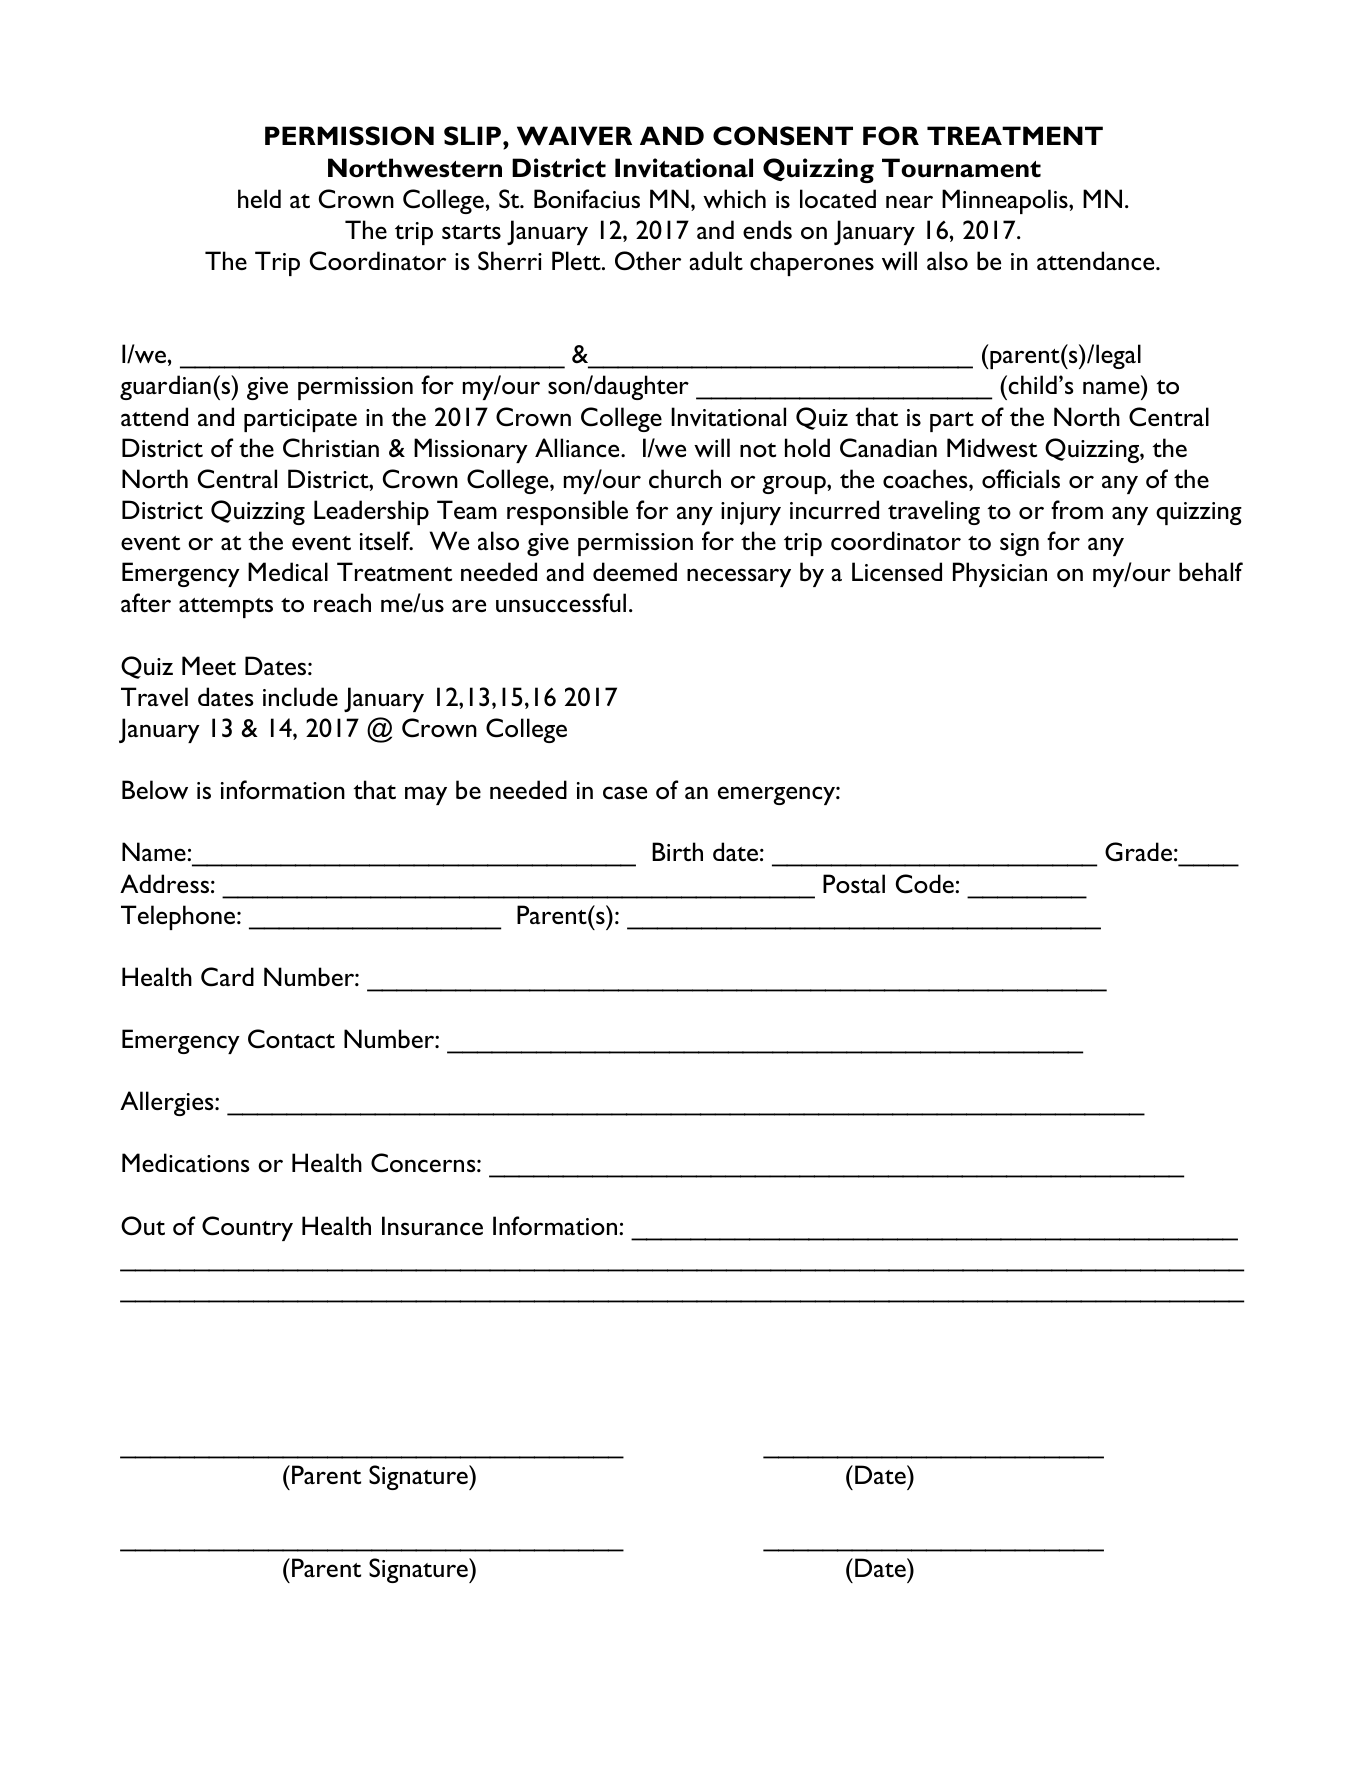  What do you see at coordinates (926, 884) in the screenshot?
I see `Code` at bounding box center [926, 884].
